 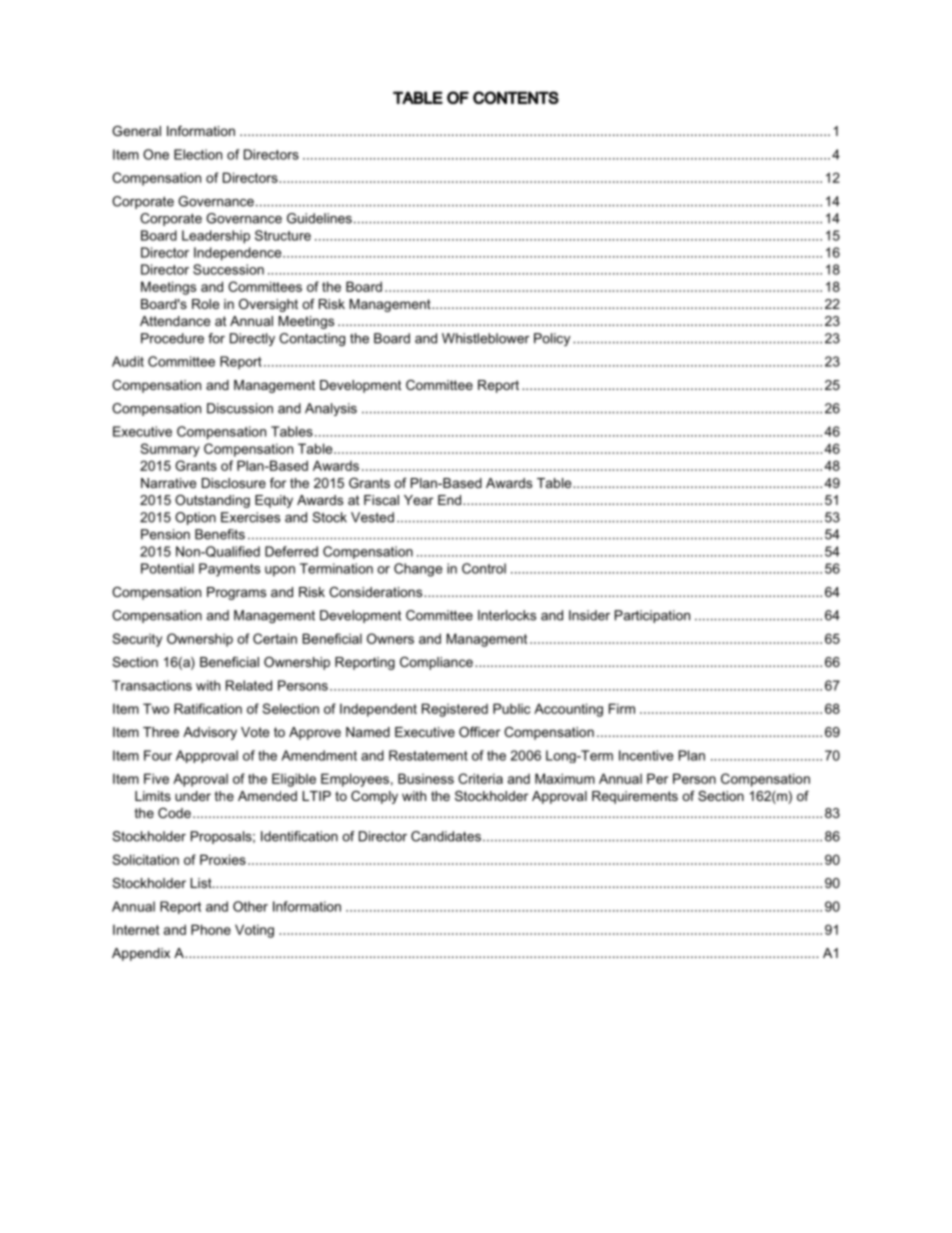 What do you see at coordinates (485, 338) in the screenshot?
I see `Whistleblower` at bounding box center [485, 338].
